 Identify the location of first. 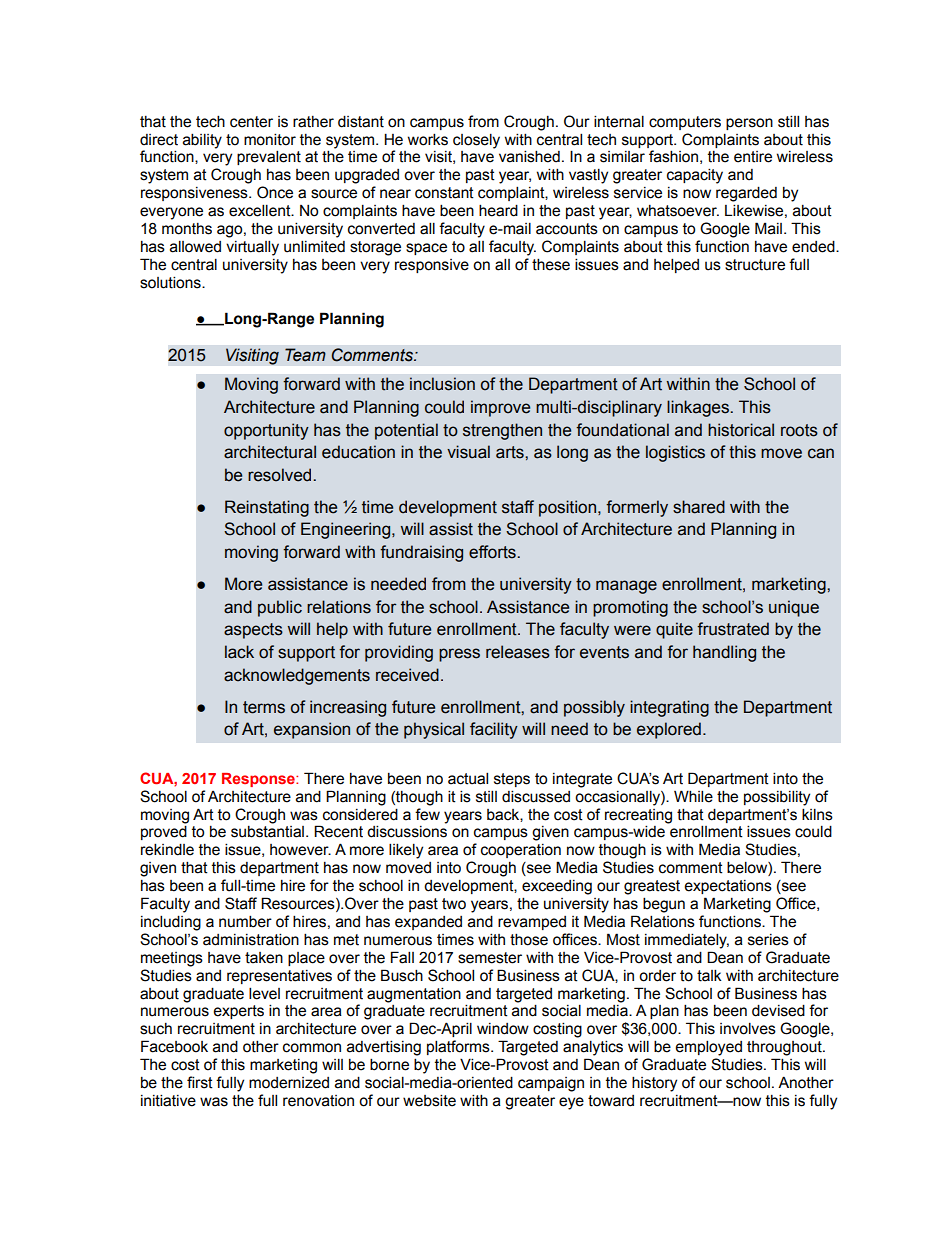
(200, 1082).
